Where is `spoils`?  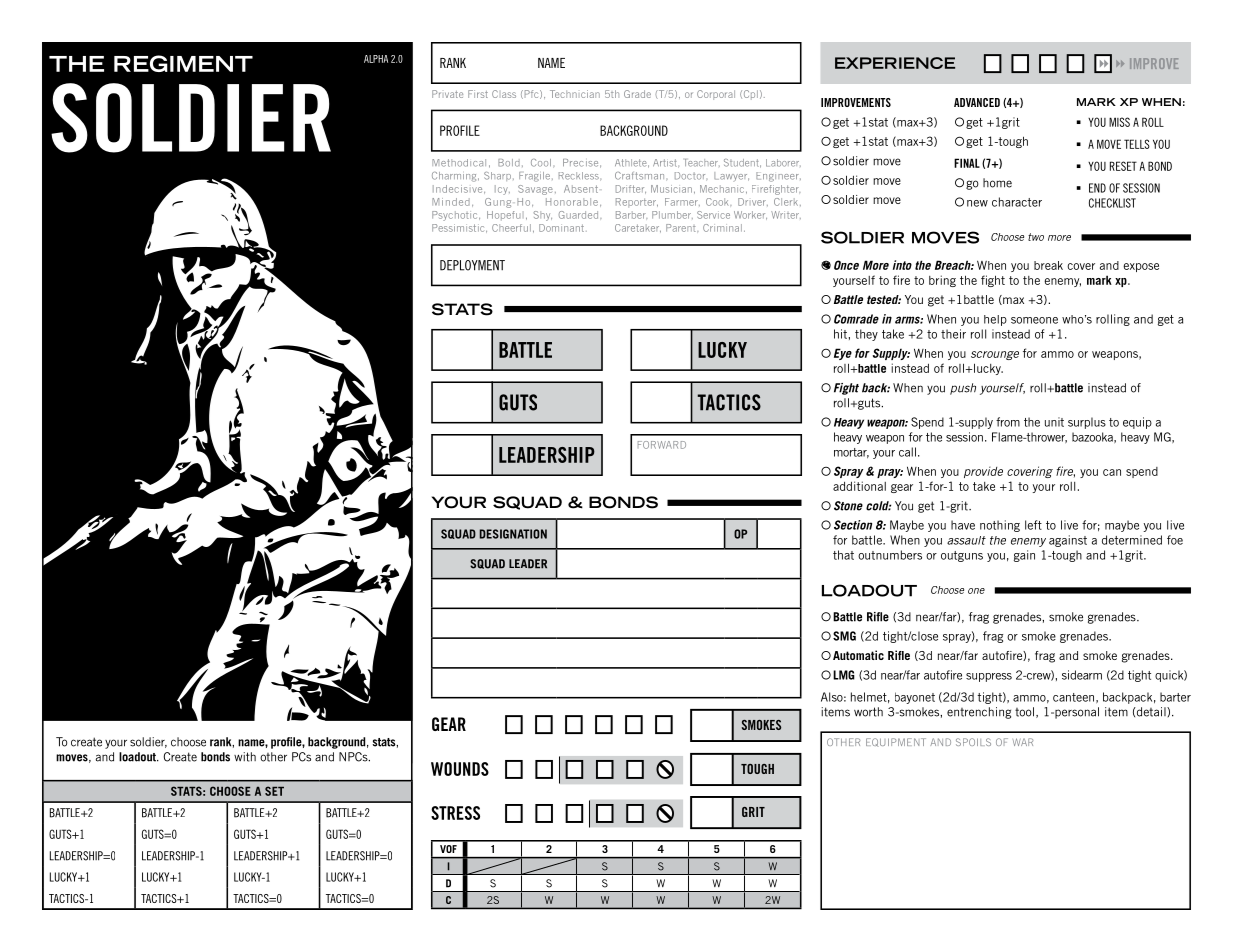
spoils is located at coordinates (973, 742).
